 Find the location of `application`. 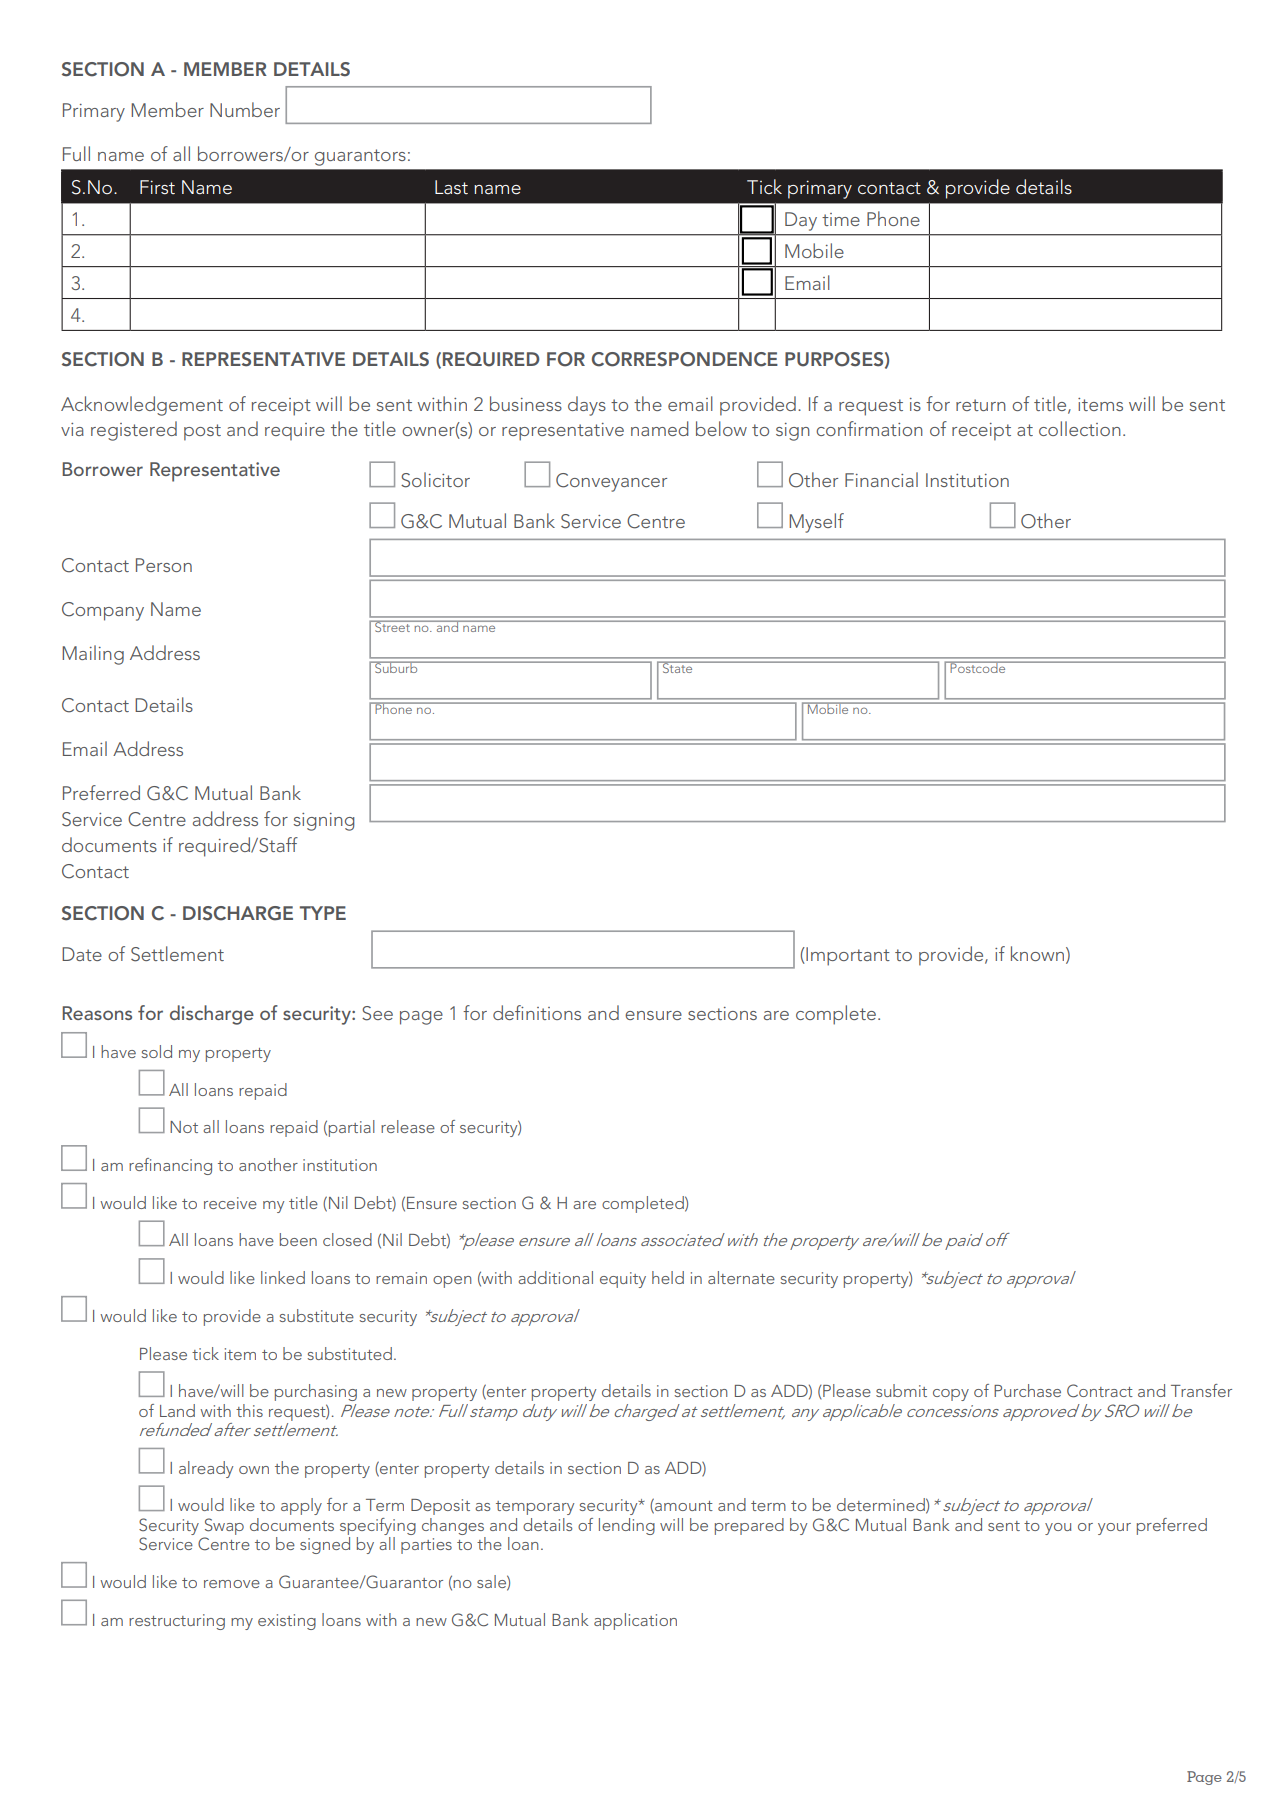

application is located at coordinates (635, 1621).
